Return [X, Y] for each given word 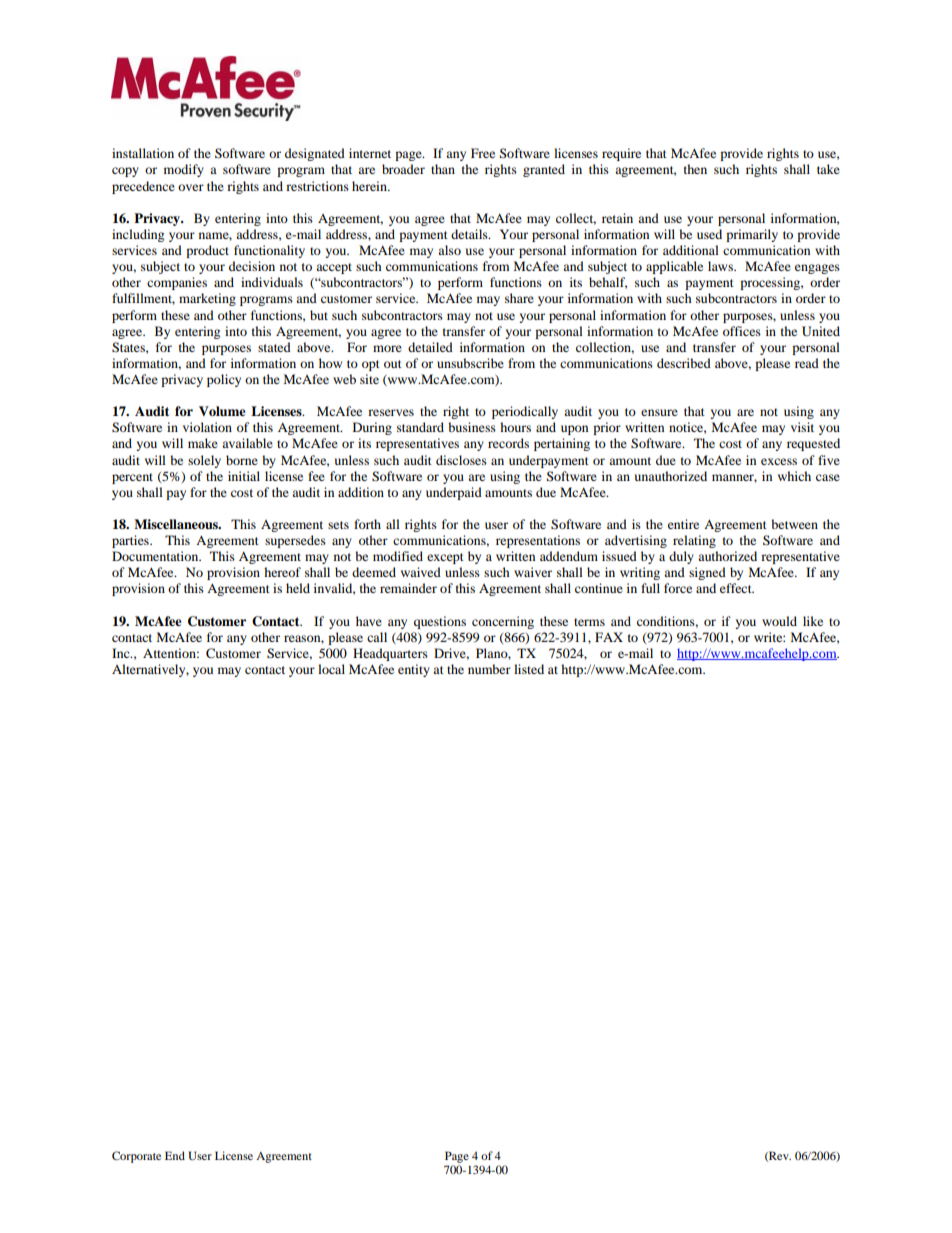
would [779, 621]
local [331, 669]
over [191, 187]
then [695, 169]
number [489, 669]
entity [414, 670]
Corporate [136, 1157]
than [443, 169]
